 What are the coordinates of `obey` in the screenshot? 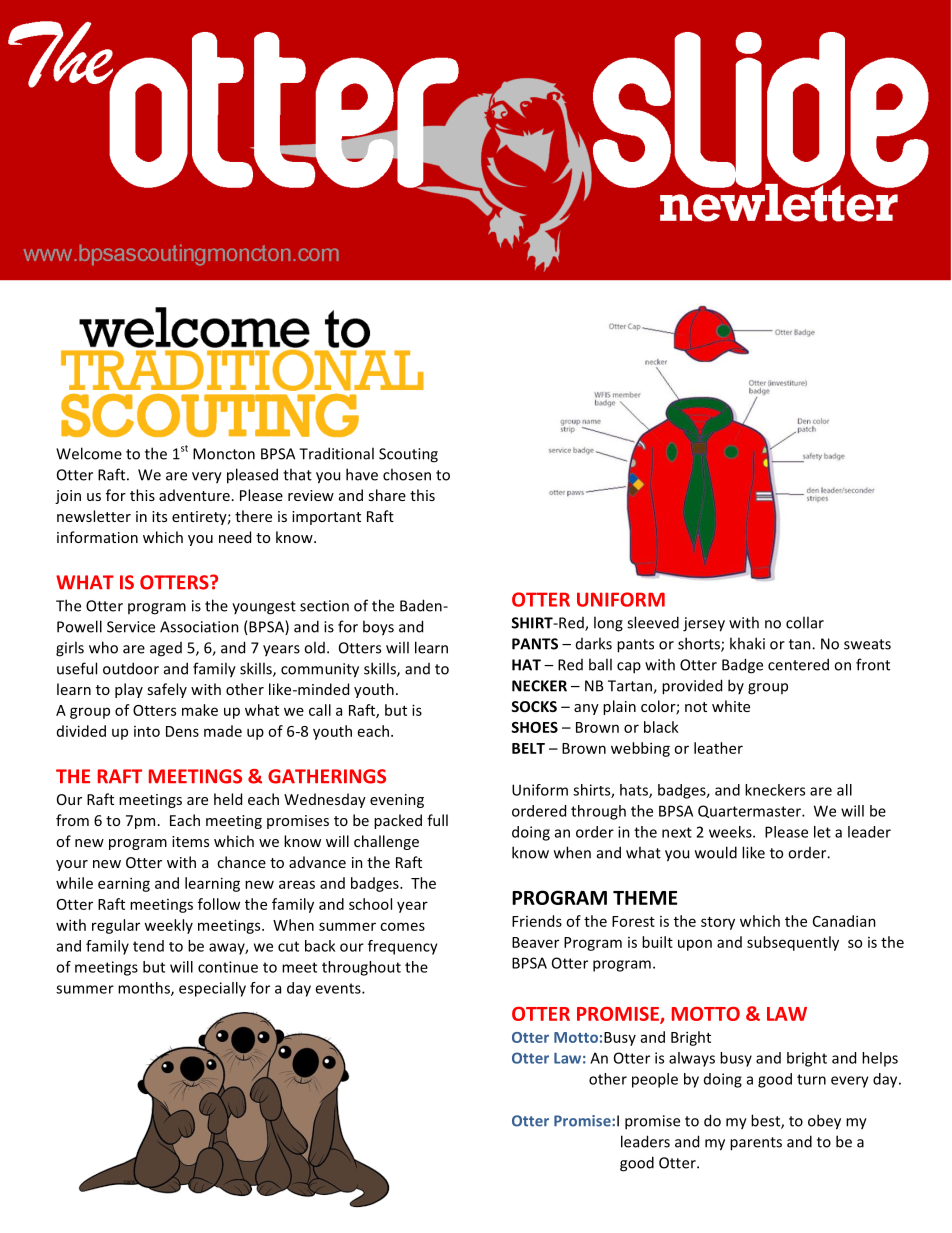 It's located at (824, 1122).
